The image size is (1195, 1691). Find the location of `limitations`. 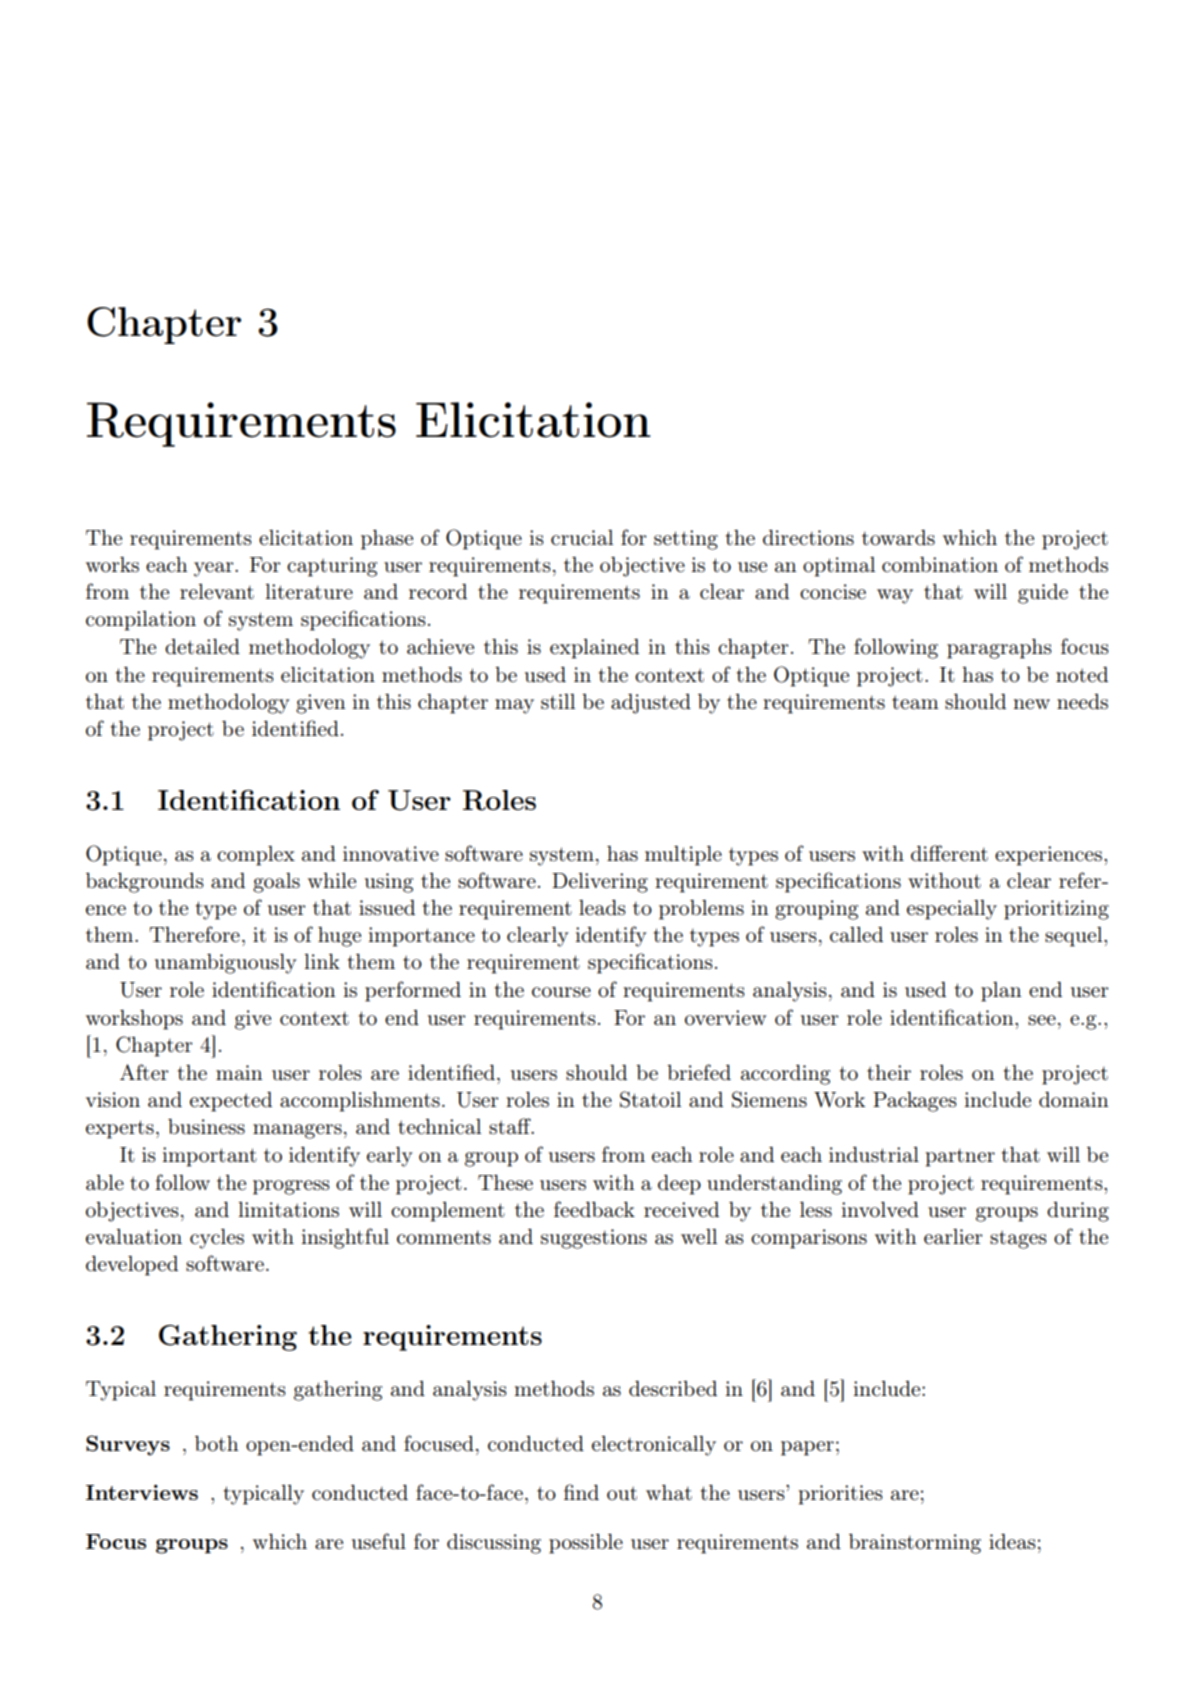

limitations is located at coordinates (288, 1210).
